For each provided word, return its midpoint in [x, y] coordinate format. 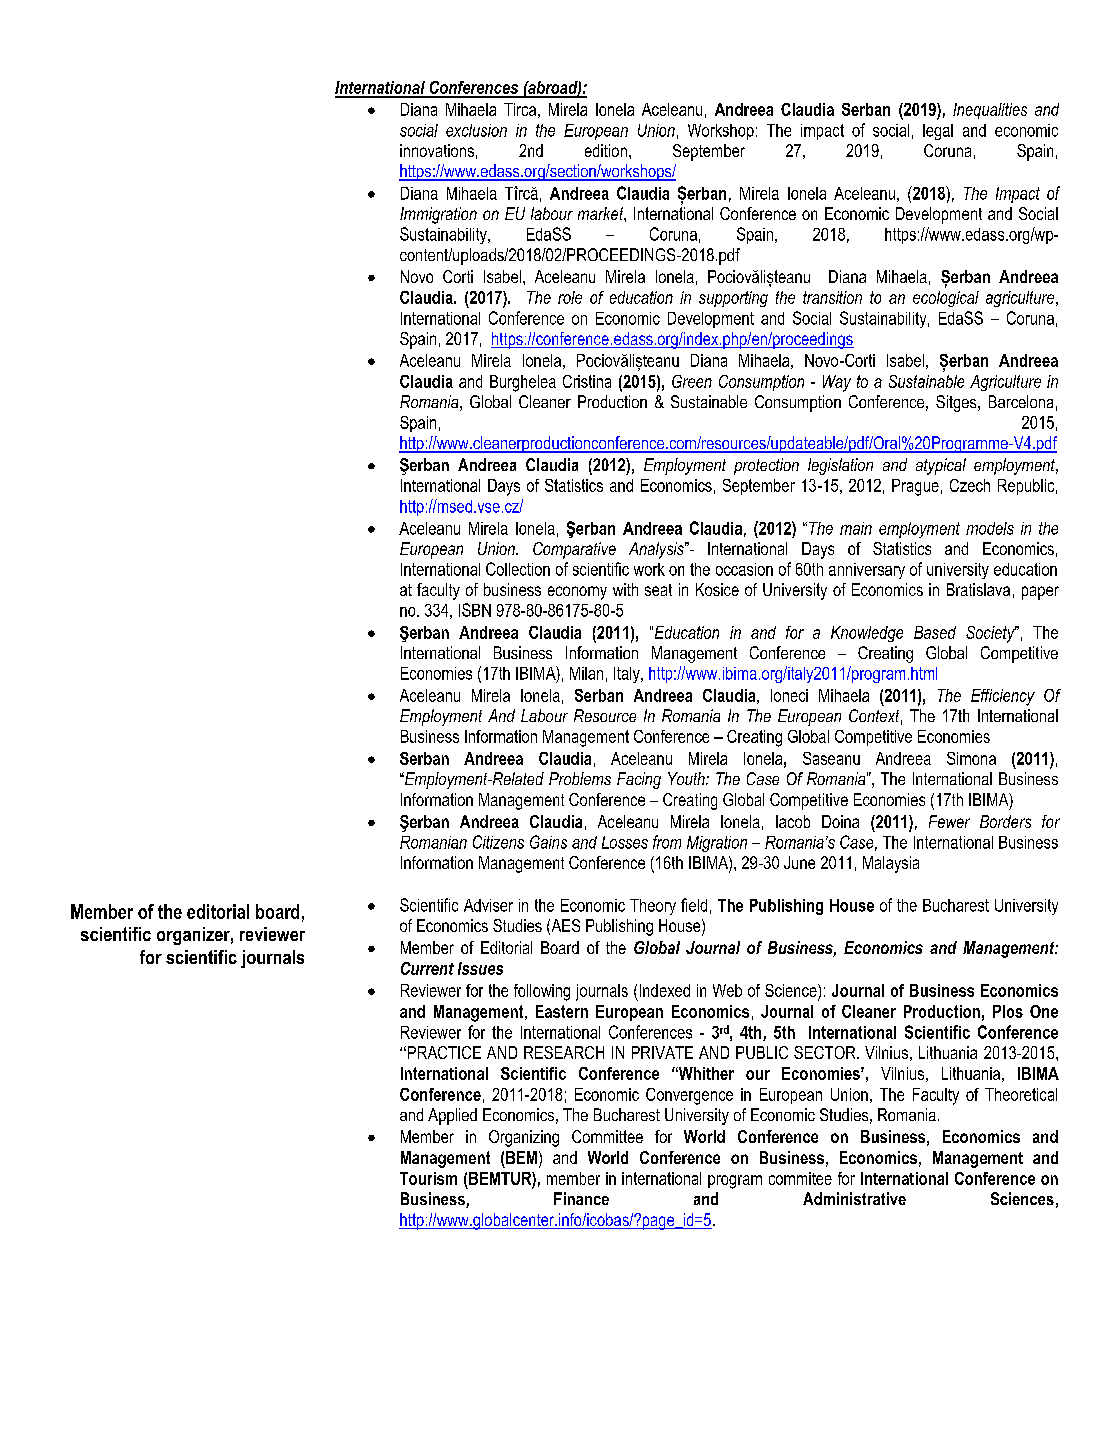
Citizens [498, 842]
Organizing [524, 1138]
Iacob [793, 821]
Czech [970, 485]
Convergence [689, 1096]
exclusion [476, 130]
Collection [518, 569]
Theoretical [1021, 1094]
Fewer [949, 821]
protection [766, 466]
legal [938, 132]
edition [606, 150]
